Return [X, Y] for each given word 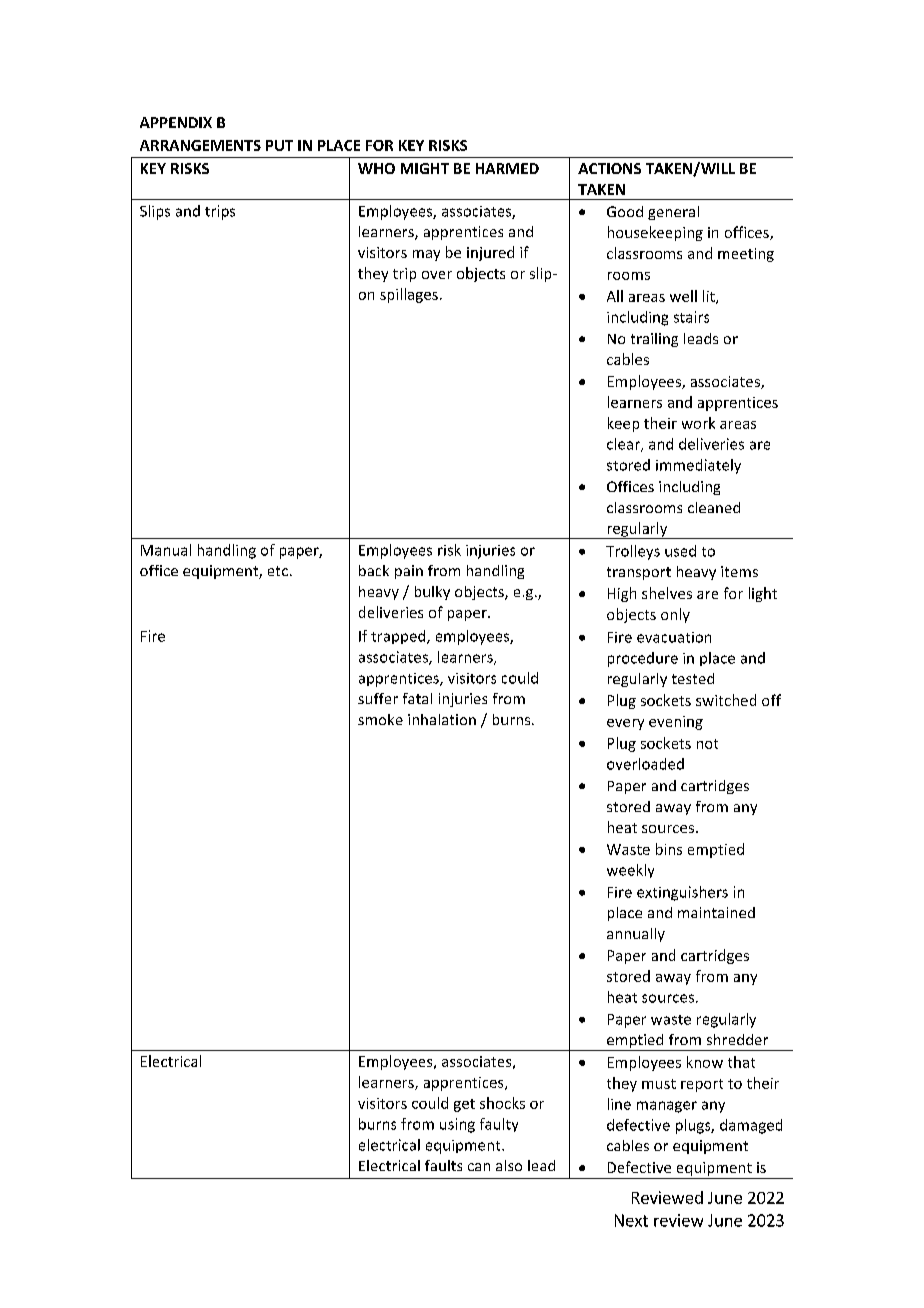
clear [624, 445]
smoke [380, 719]
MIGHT [425, 168]
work [698, 423]
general [673, 213]
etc [278, 571]
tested [693, 678]
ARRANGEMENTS [200, 145]
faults [443, 1165]
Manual [166, 550]
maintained [716, 912]
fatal [417, 698]
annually [636, 935]
